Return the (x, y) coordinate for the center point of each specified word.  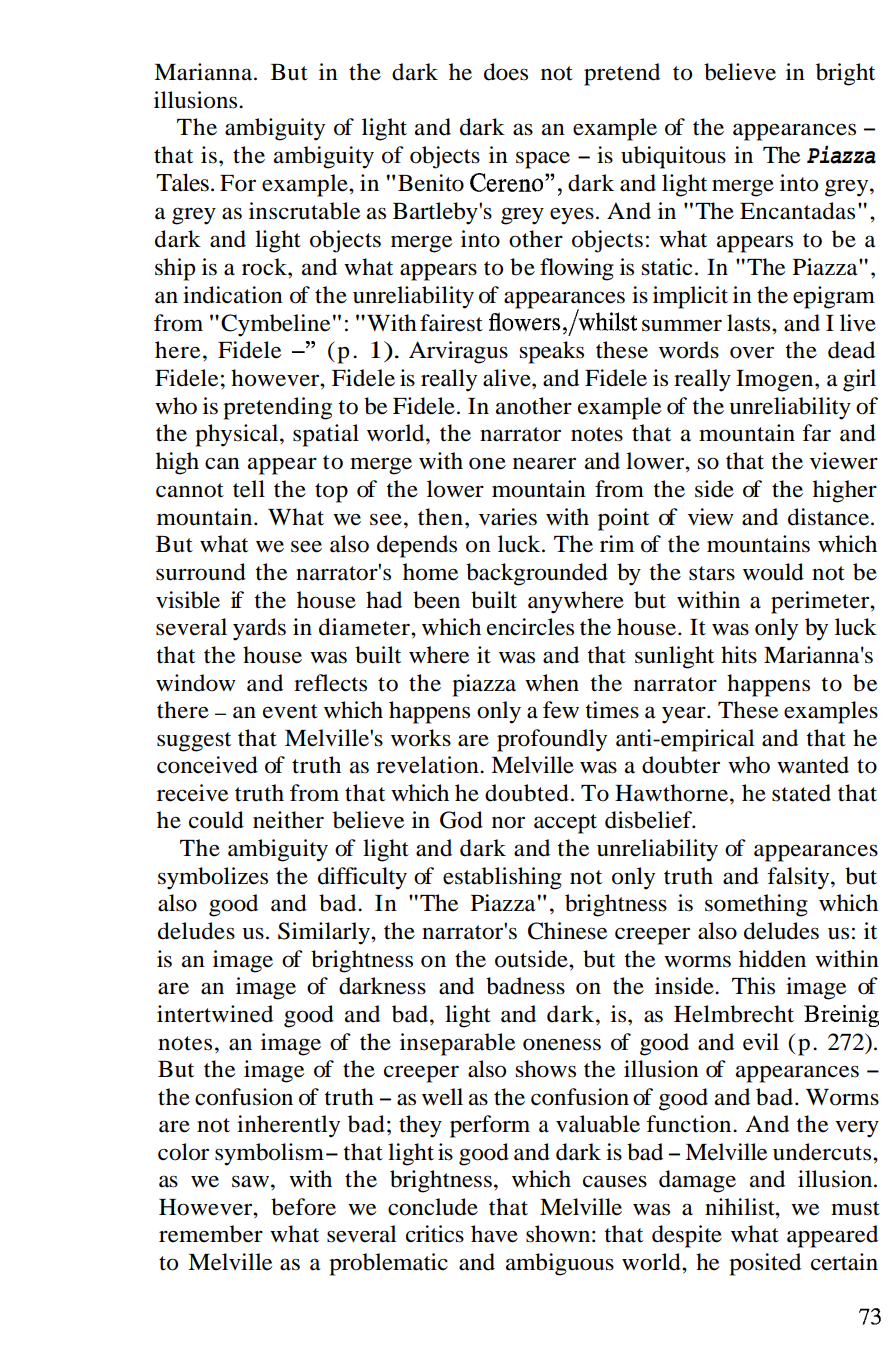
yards (259, 629)
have (494, 1234)
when (552, 683)
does (506, 72)
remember (211, 1234)
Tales (182, 182)
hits (739, 655)
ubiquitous (673, 157)
